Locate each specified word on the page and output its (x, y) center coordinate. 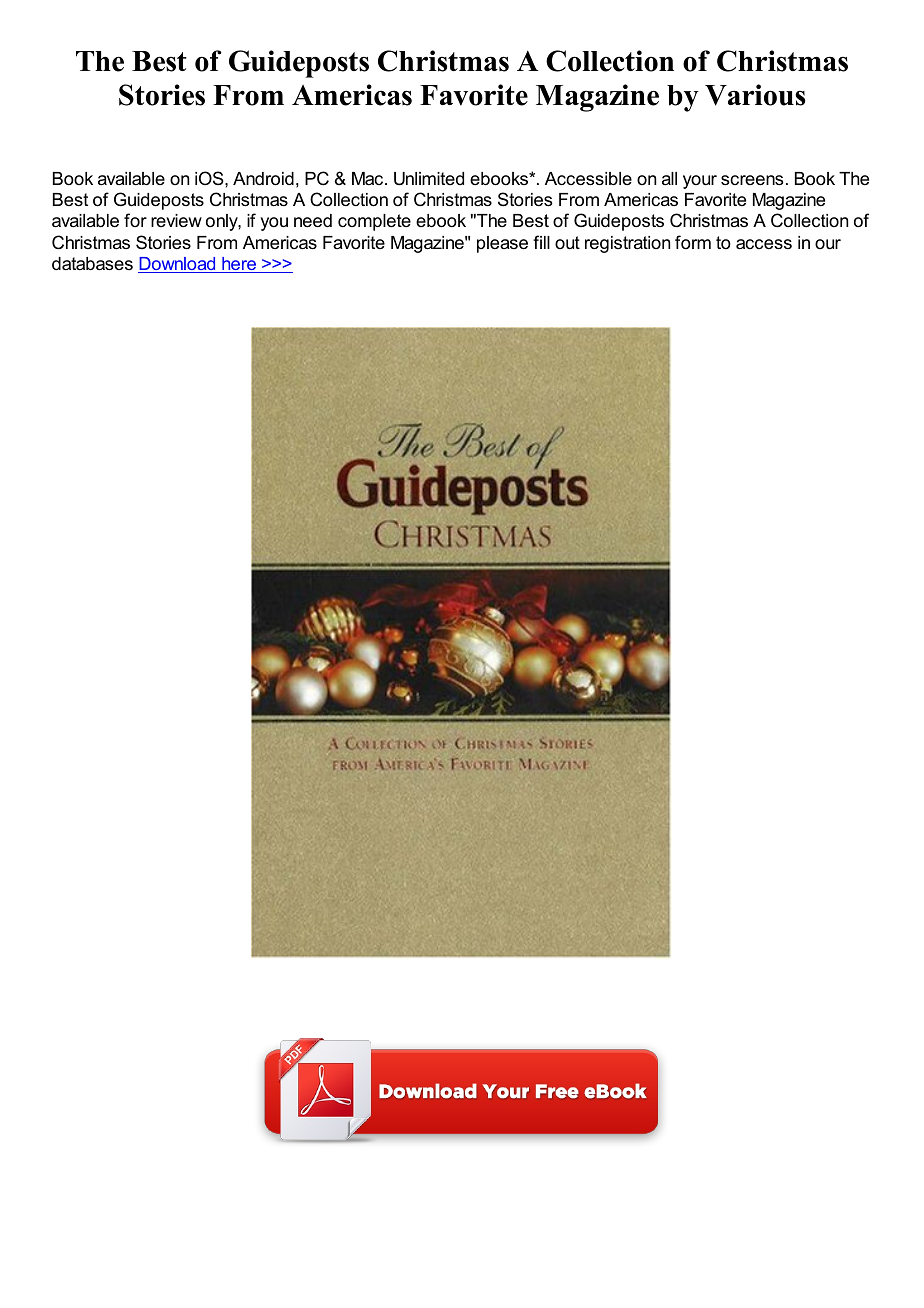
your (700, 182)
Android (263, 179)
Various (755, 95)
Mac (369, 178)
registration (627, 244)
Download (178, 265)
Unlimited (429, 179)
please (502, 244)
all (669, 178)
